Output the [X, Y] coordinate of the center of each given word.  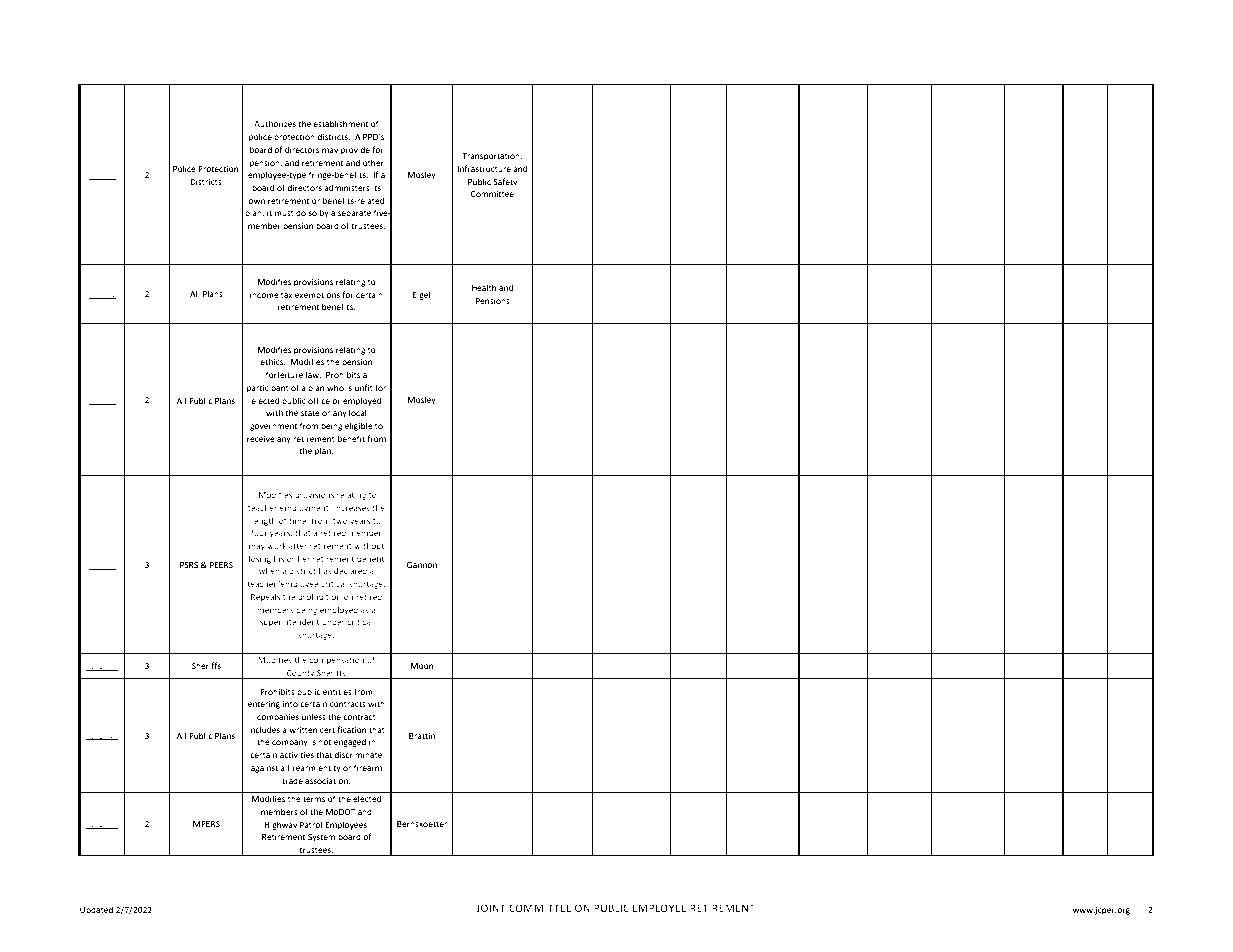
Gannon [422, 565]
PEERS [221, 565]
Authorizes [275, 123]
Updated [96, 910]
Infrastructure [484, 168]
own [256, 201]
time [299, 521]
